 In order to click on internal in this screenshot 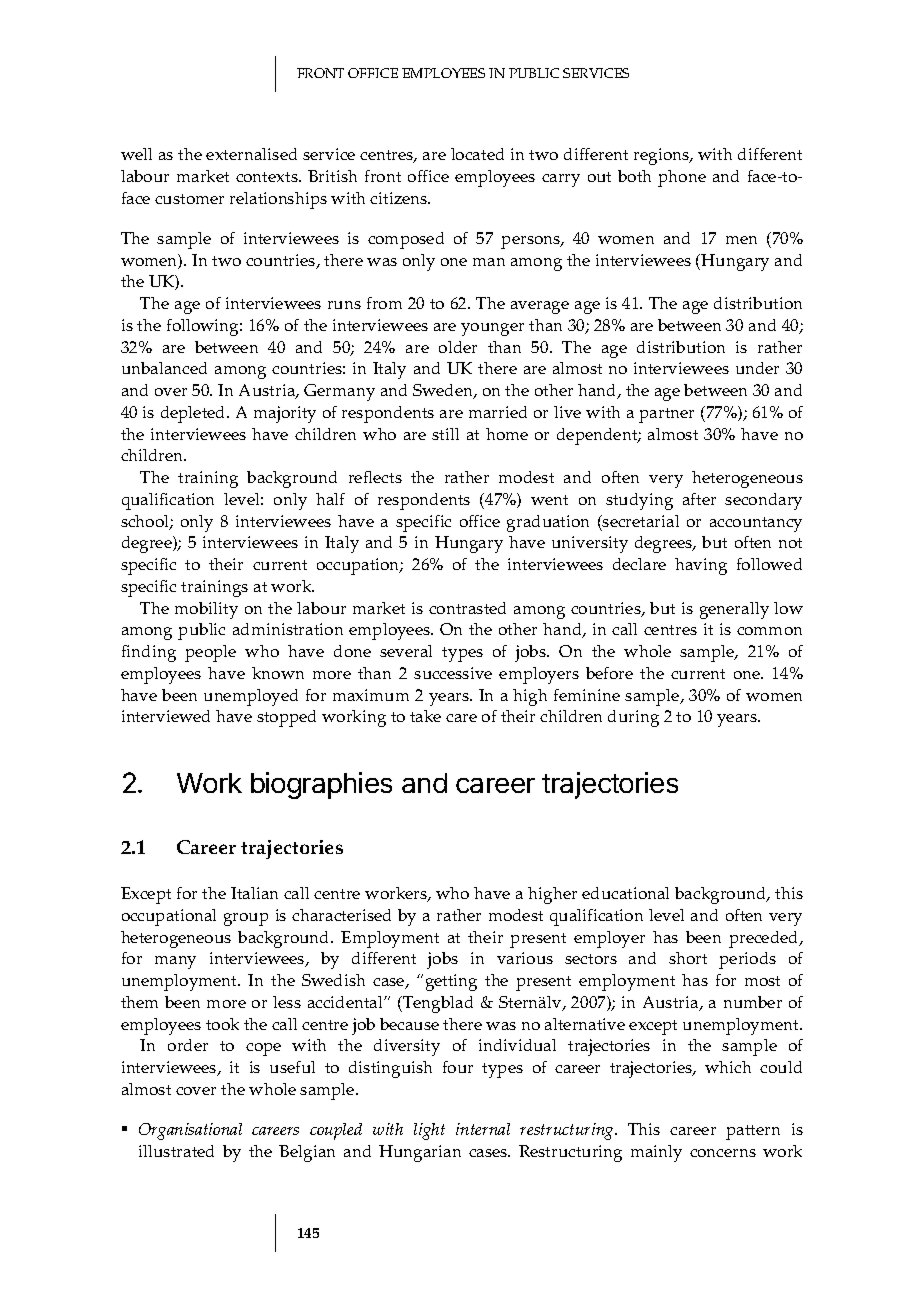, I will do `click(483, 1129)`.
